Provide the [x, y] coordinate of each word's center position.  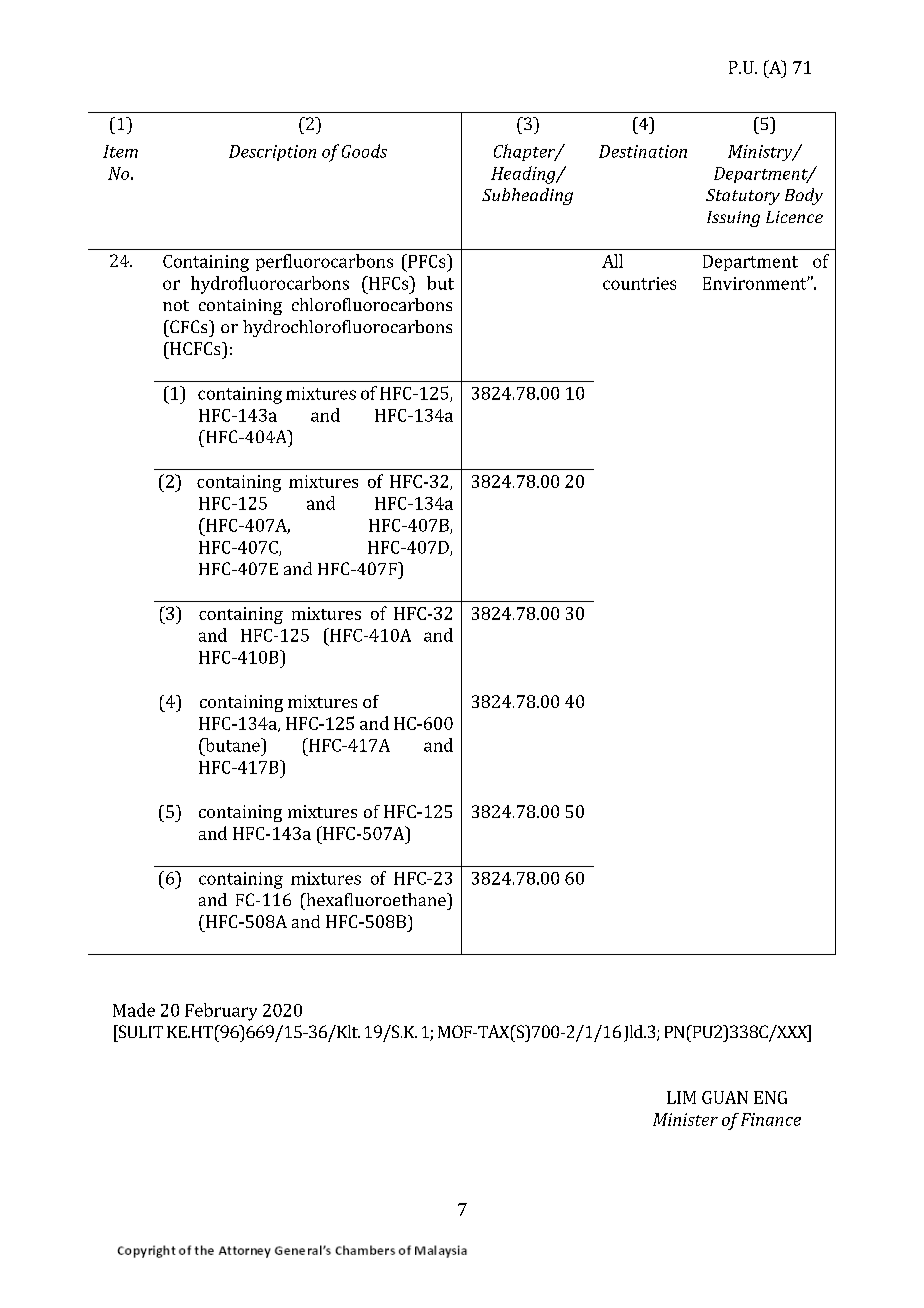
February [221, 1012]
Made [134, 1010]
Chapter [526, 152]
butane [232, 745]
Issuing [733, 219]
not [176, 305]
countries [639, 283]
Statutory [743, 197]
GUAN [725, 1097]
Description [272, 153]
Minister [685, 1119]
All [612, 261]
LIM [681, 1097]
